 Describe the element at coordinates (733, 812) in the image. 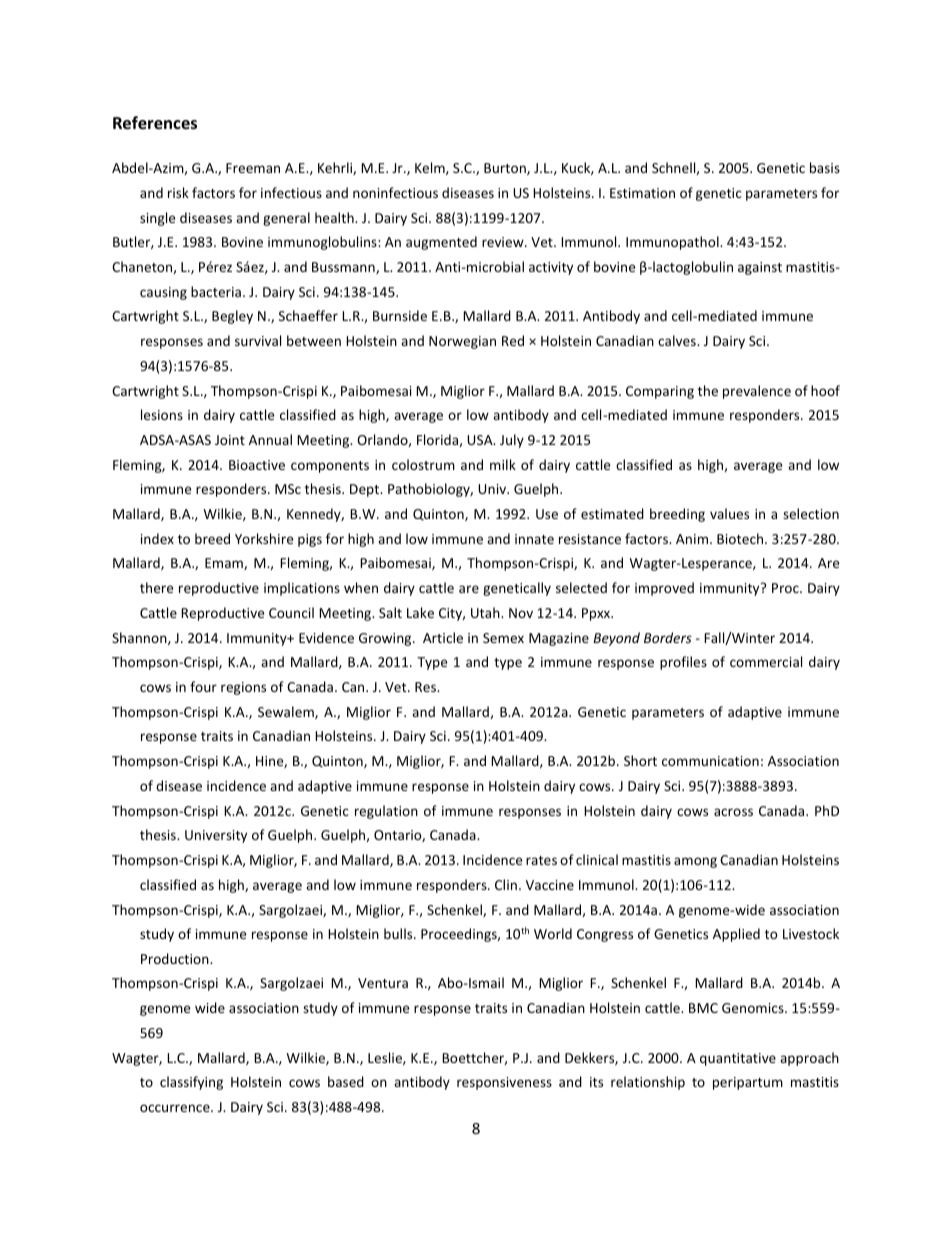

I see `across` at that location.
